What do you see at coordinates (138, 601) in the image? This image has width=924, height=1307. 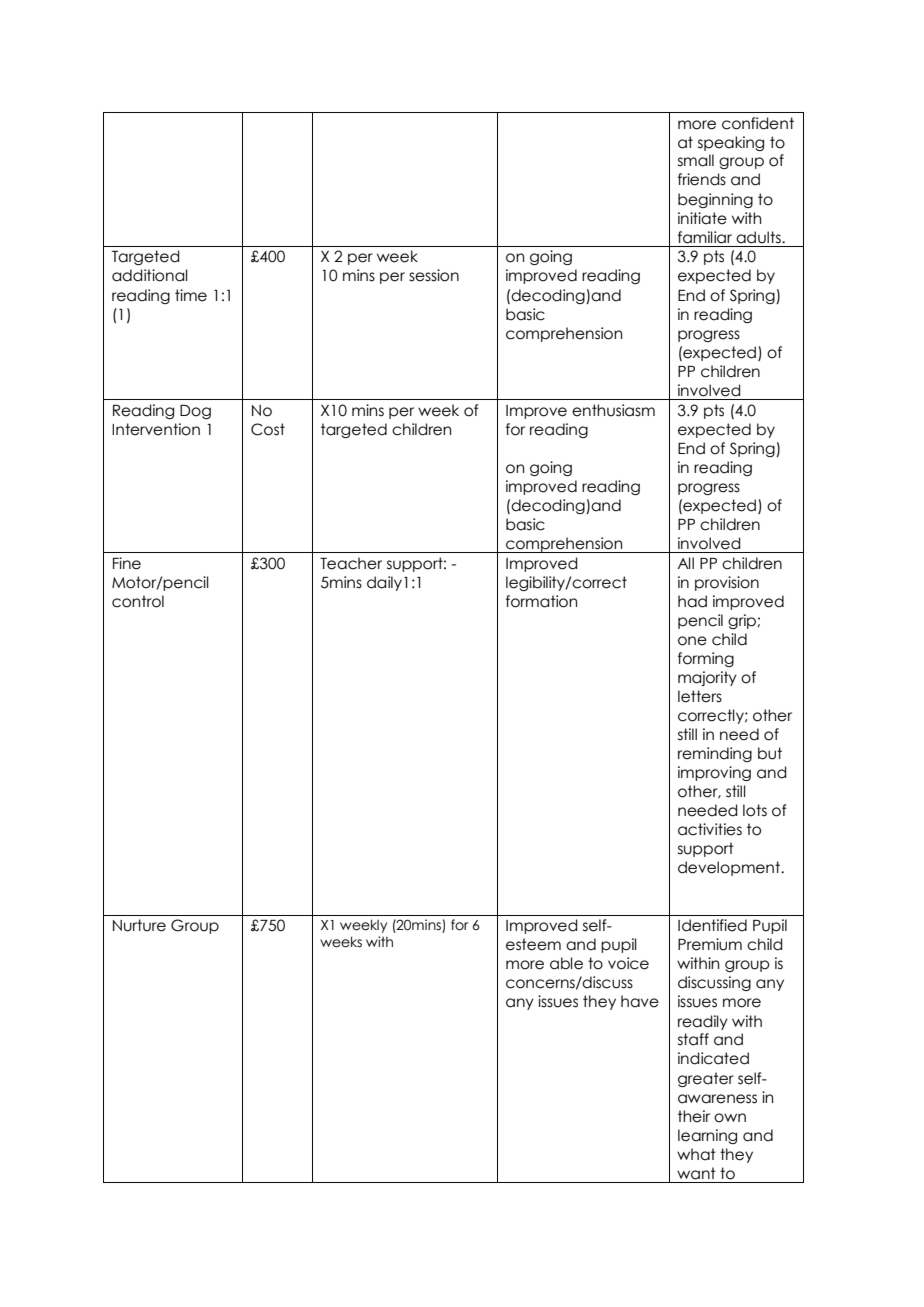 I see `control` at bounding box center [138, 601].
